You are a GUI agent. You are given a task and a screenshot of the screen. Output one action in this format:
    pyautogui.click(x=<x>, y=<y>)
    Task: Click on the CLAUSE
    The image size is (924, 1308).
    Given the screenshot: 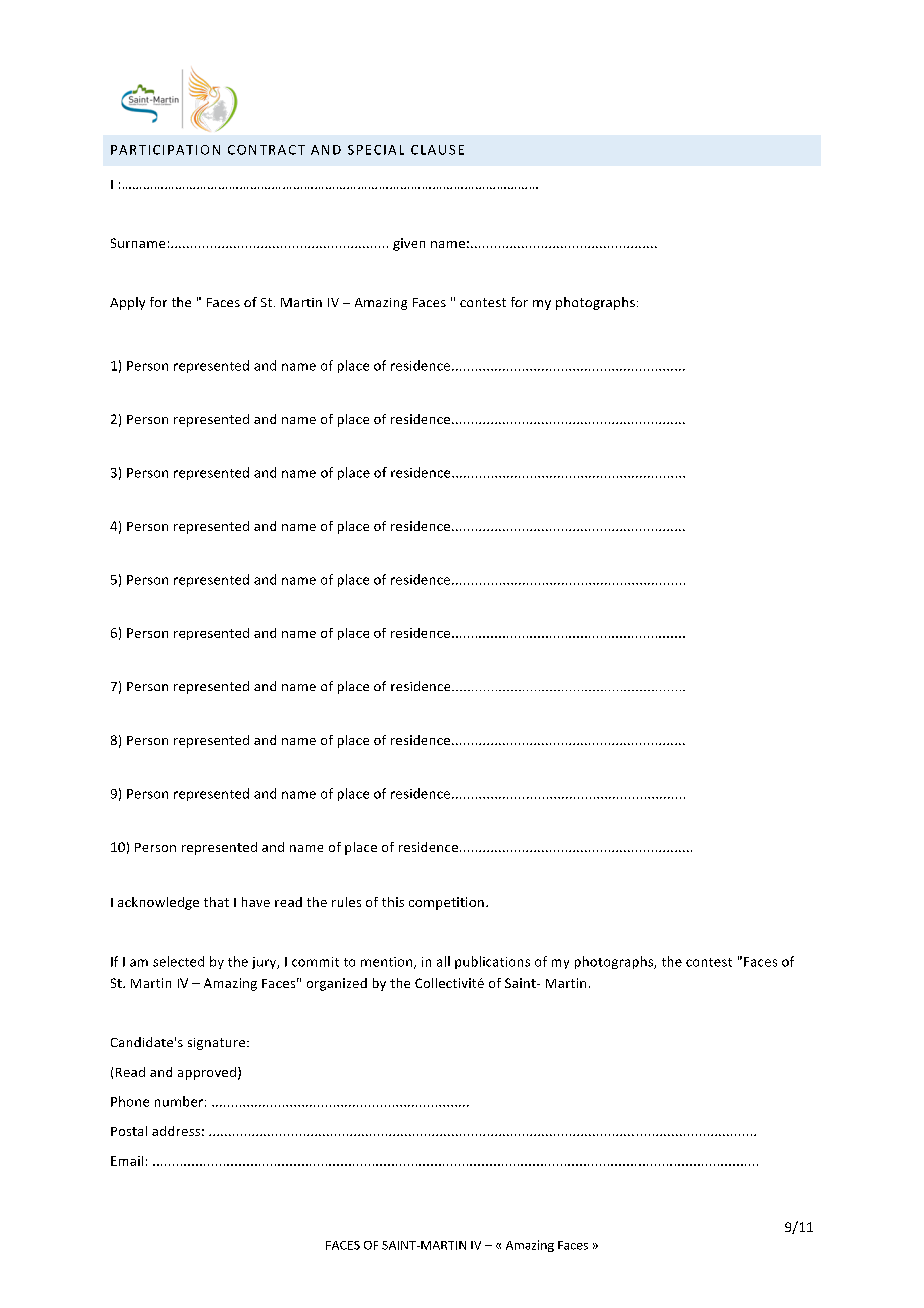 What is the action you would take?
    pyautogui.click(x=437, y=150)
